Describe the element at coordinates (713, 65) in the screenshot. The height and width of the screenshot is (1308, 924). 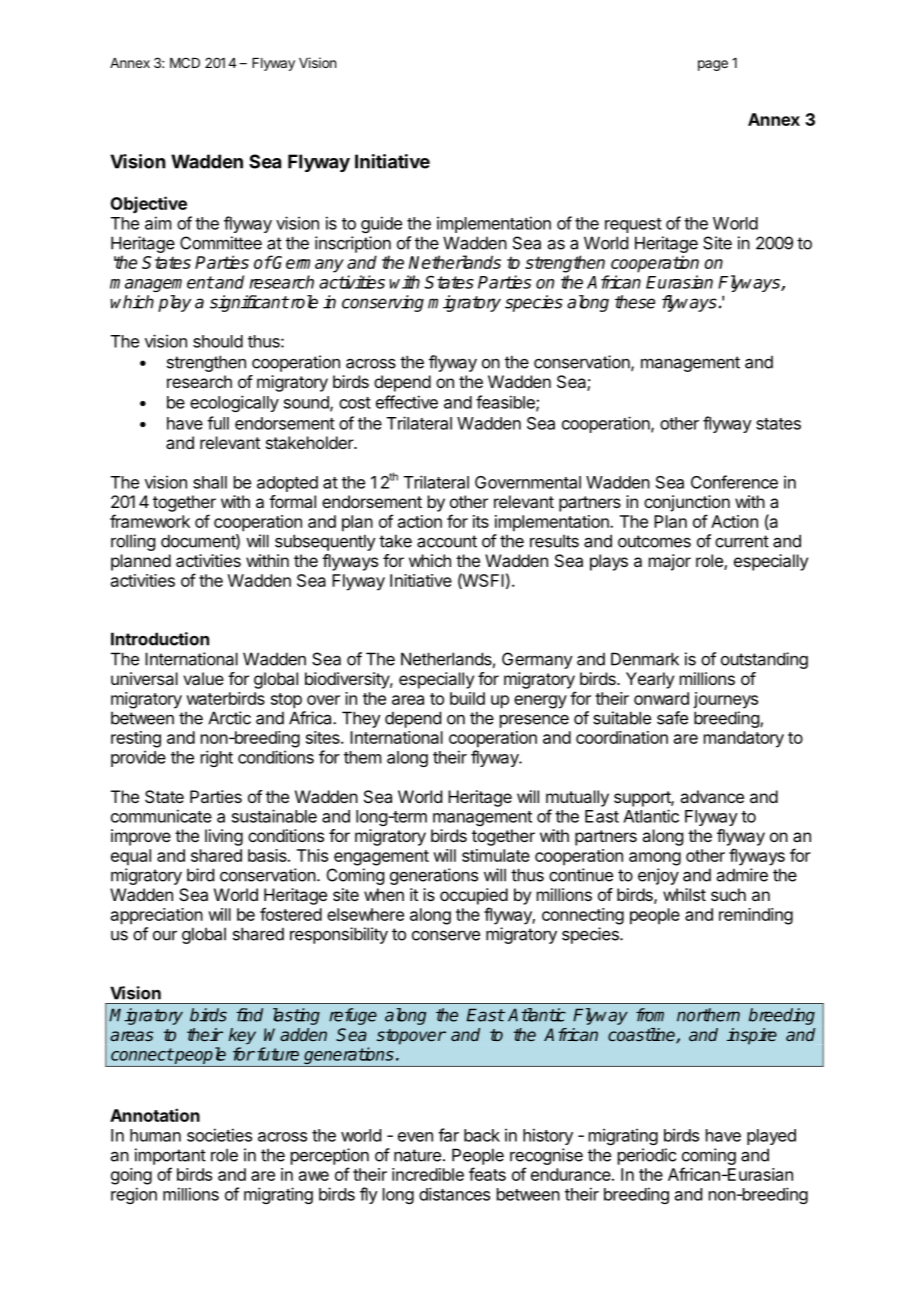
I see `page` at that location.
